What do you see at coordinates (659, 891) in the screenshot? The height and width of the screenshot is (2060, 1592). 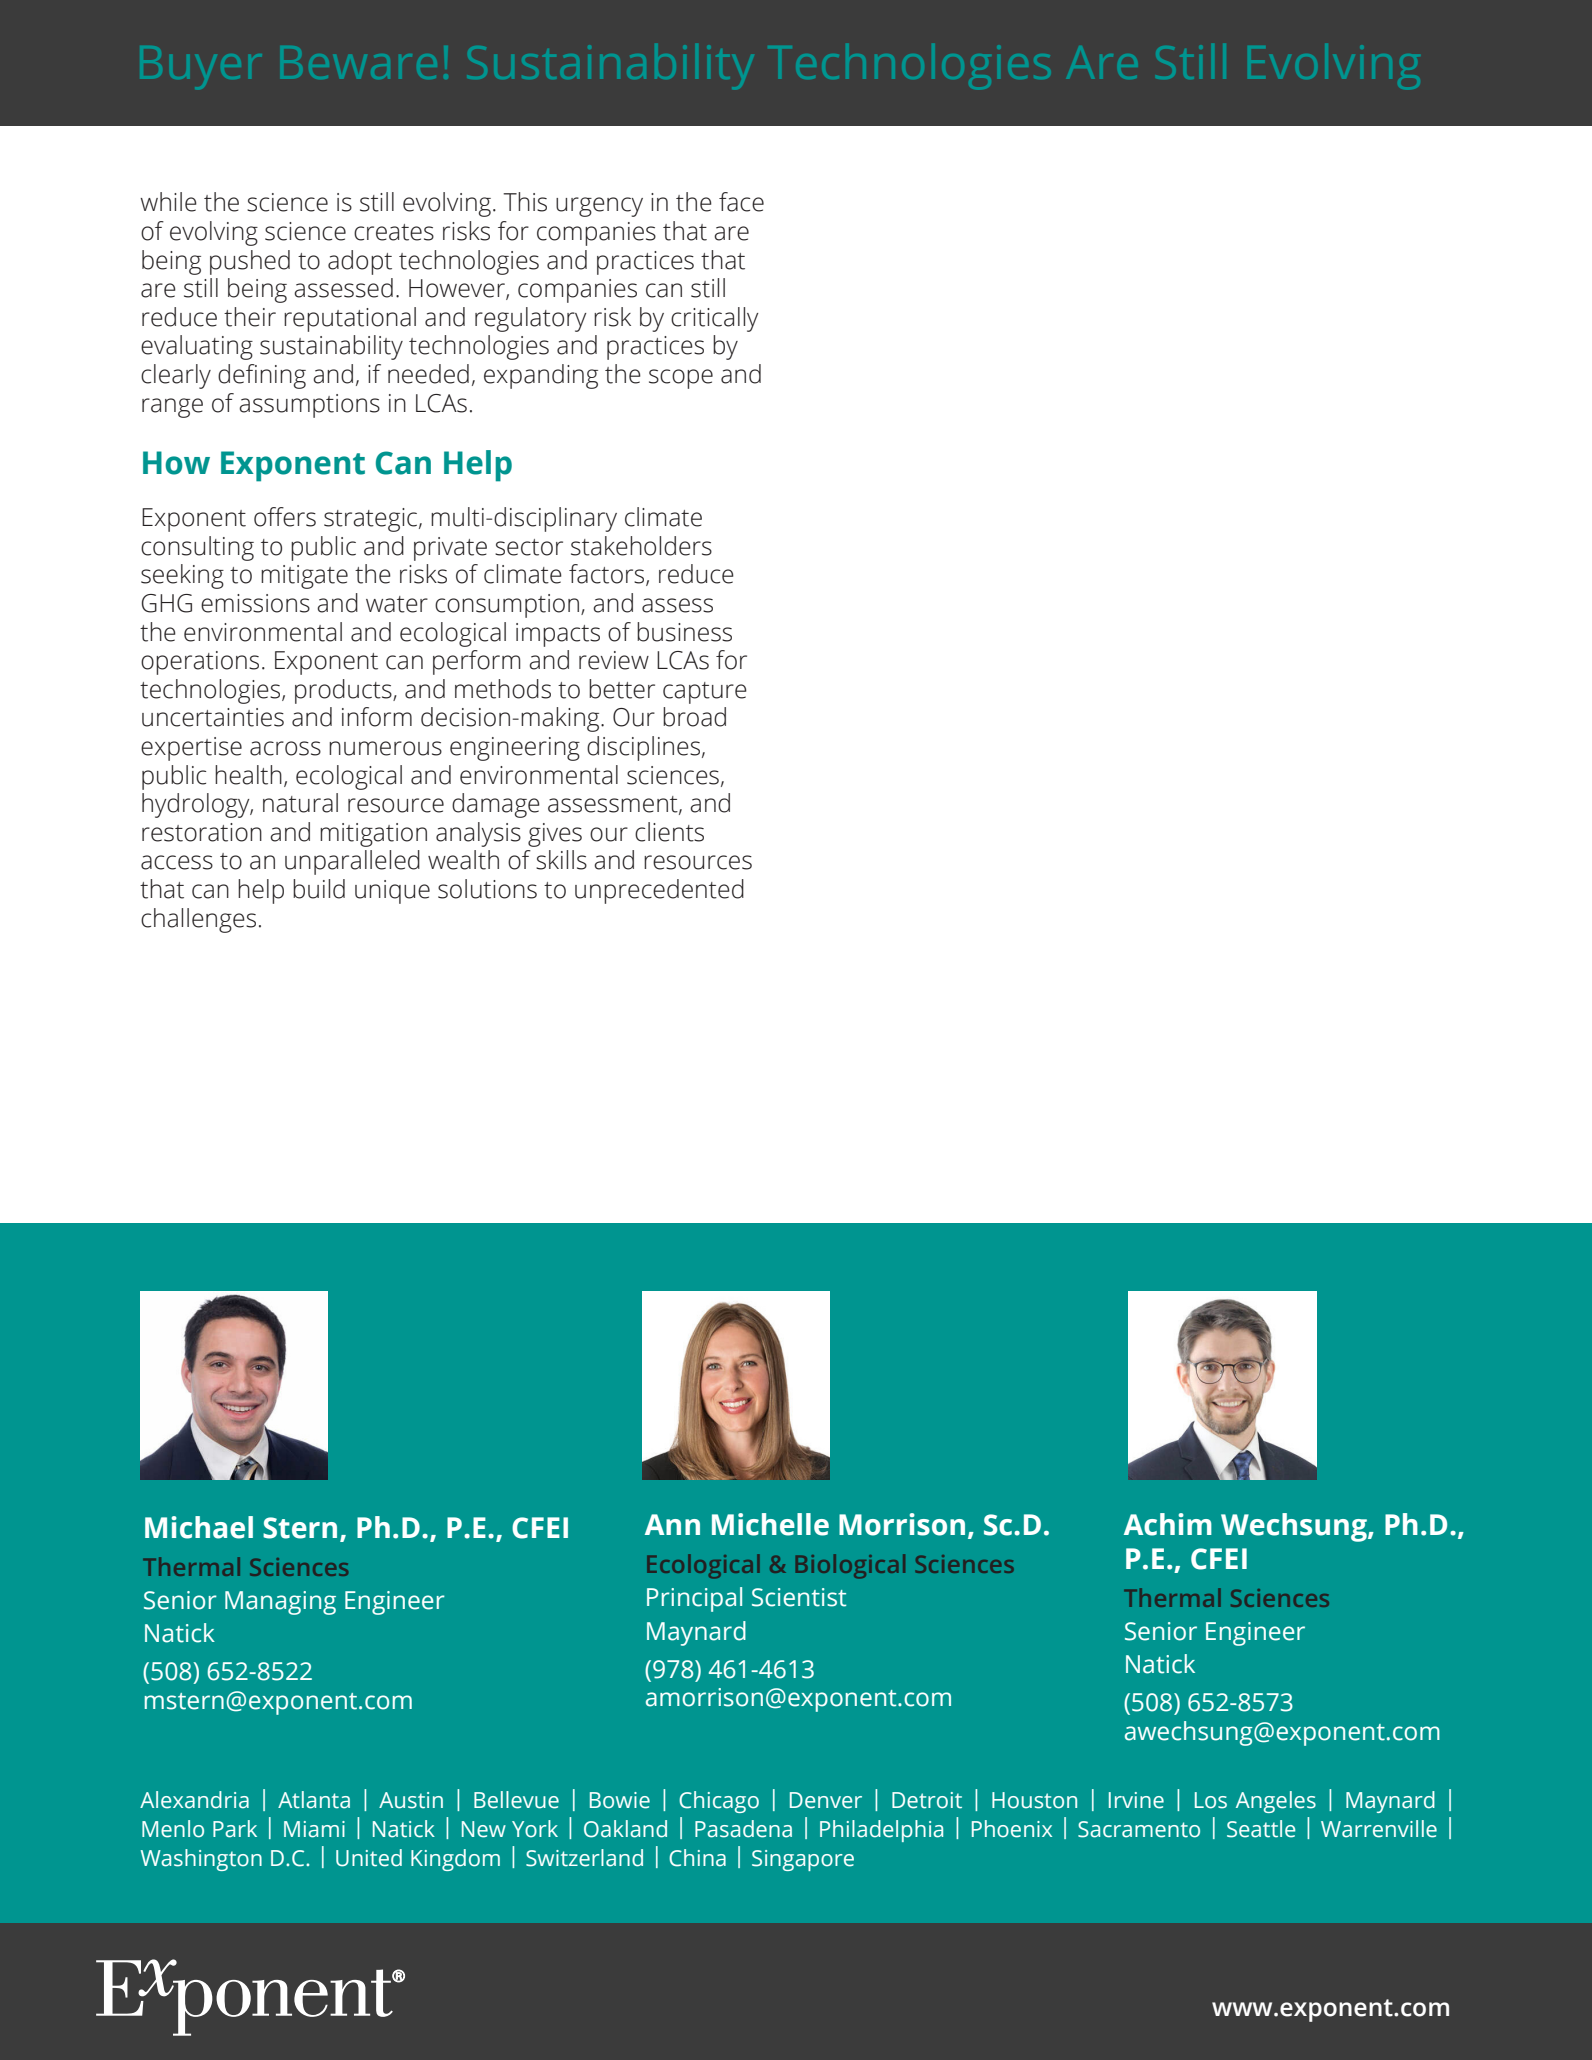 I see `unprecedented` at bounding box center [659, 891].
